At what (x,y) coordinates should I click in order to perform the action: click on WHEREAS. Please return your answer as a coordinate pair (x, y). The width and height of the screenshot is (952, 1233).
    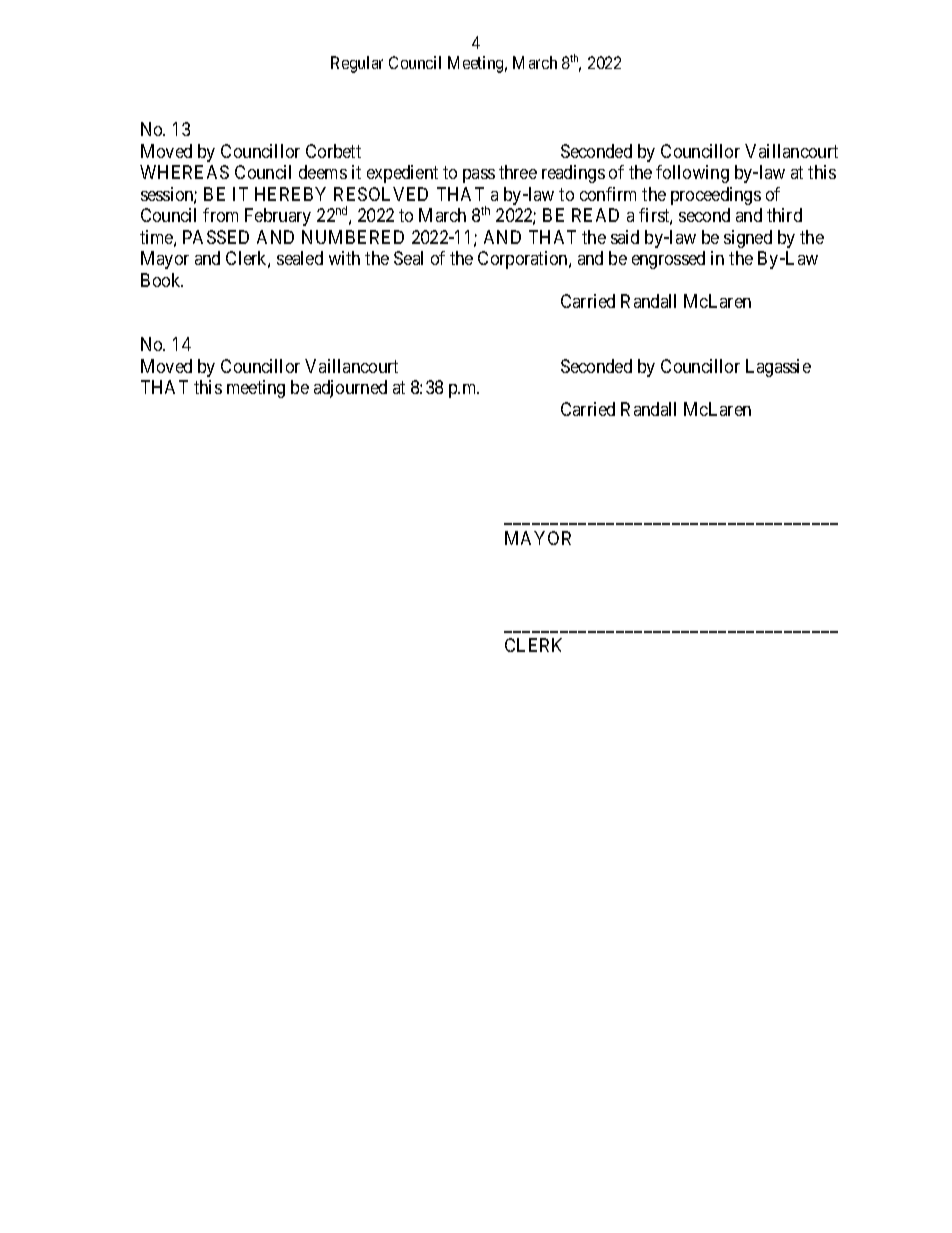
    Looking at the image, I should click on (184, 172).
